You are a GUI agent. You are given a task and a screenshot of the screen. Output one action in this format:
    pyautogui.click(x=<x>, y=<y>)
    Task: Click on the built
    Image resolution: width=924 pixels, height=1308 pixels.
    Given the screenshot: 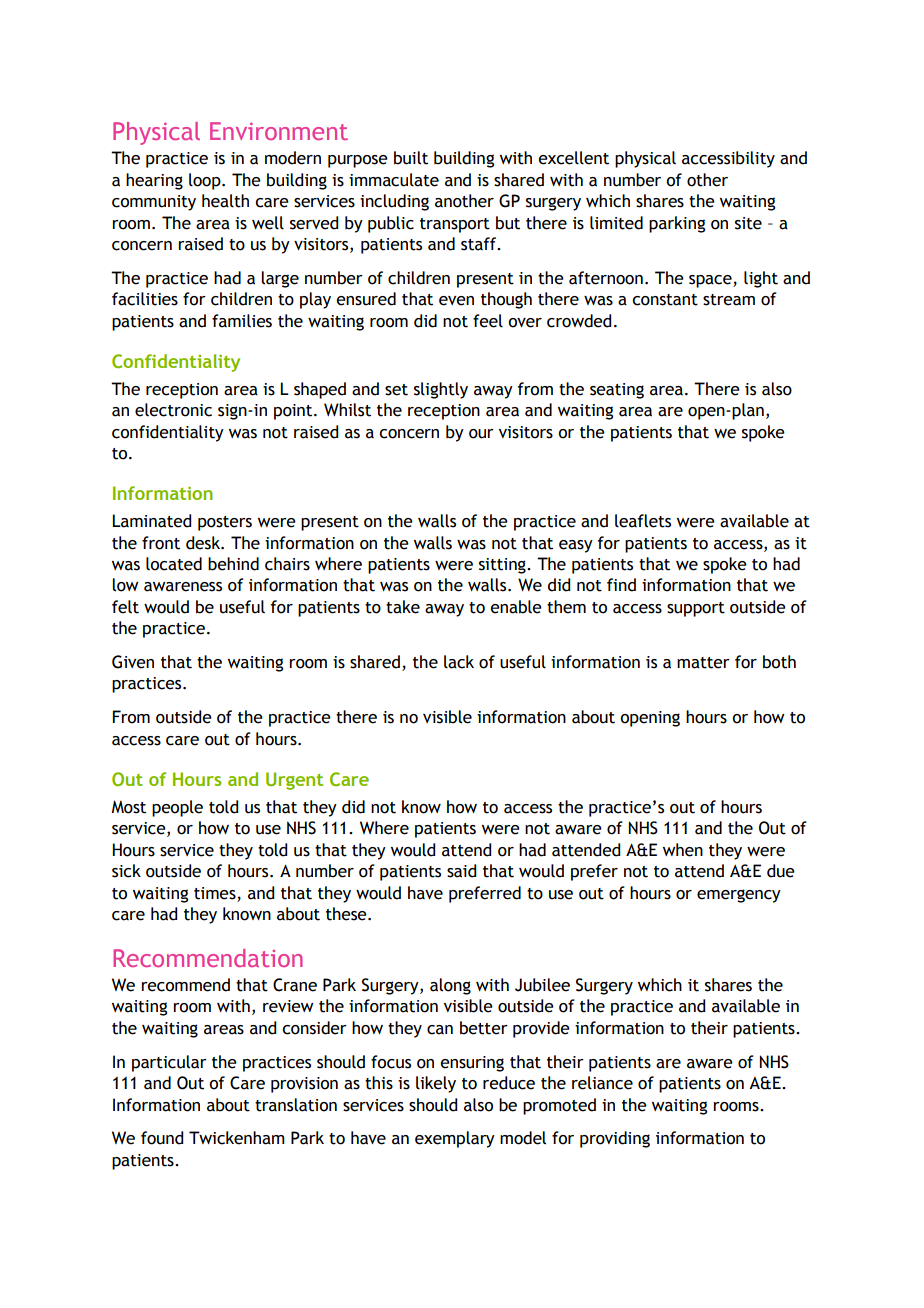 What is the action you would take?
    pyautogui.click(x=411, y=158)
